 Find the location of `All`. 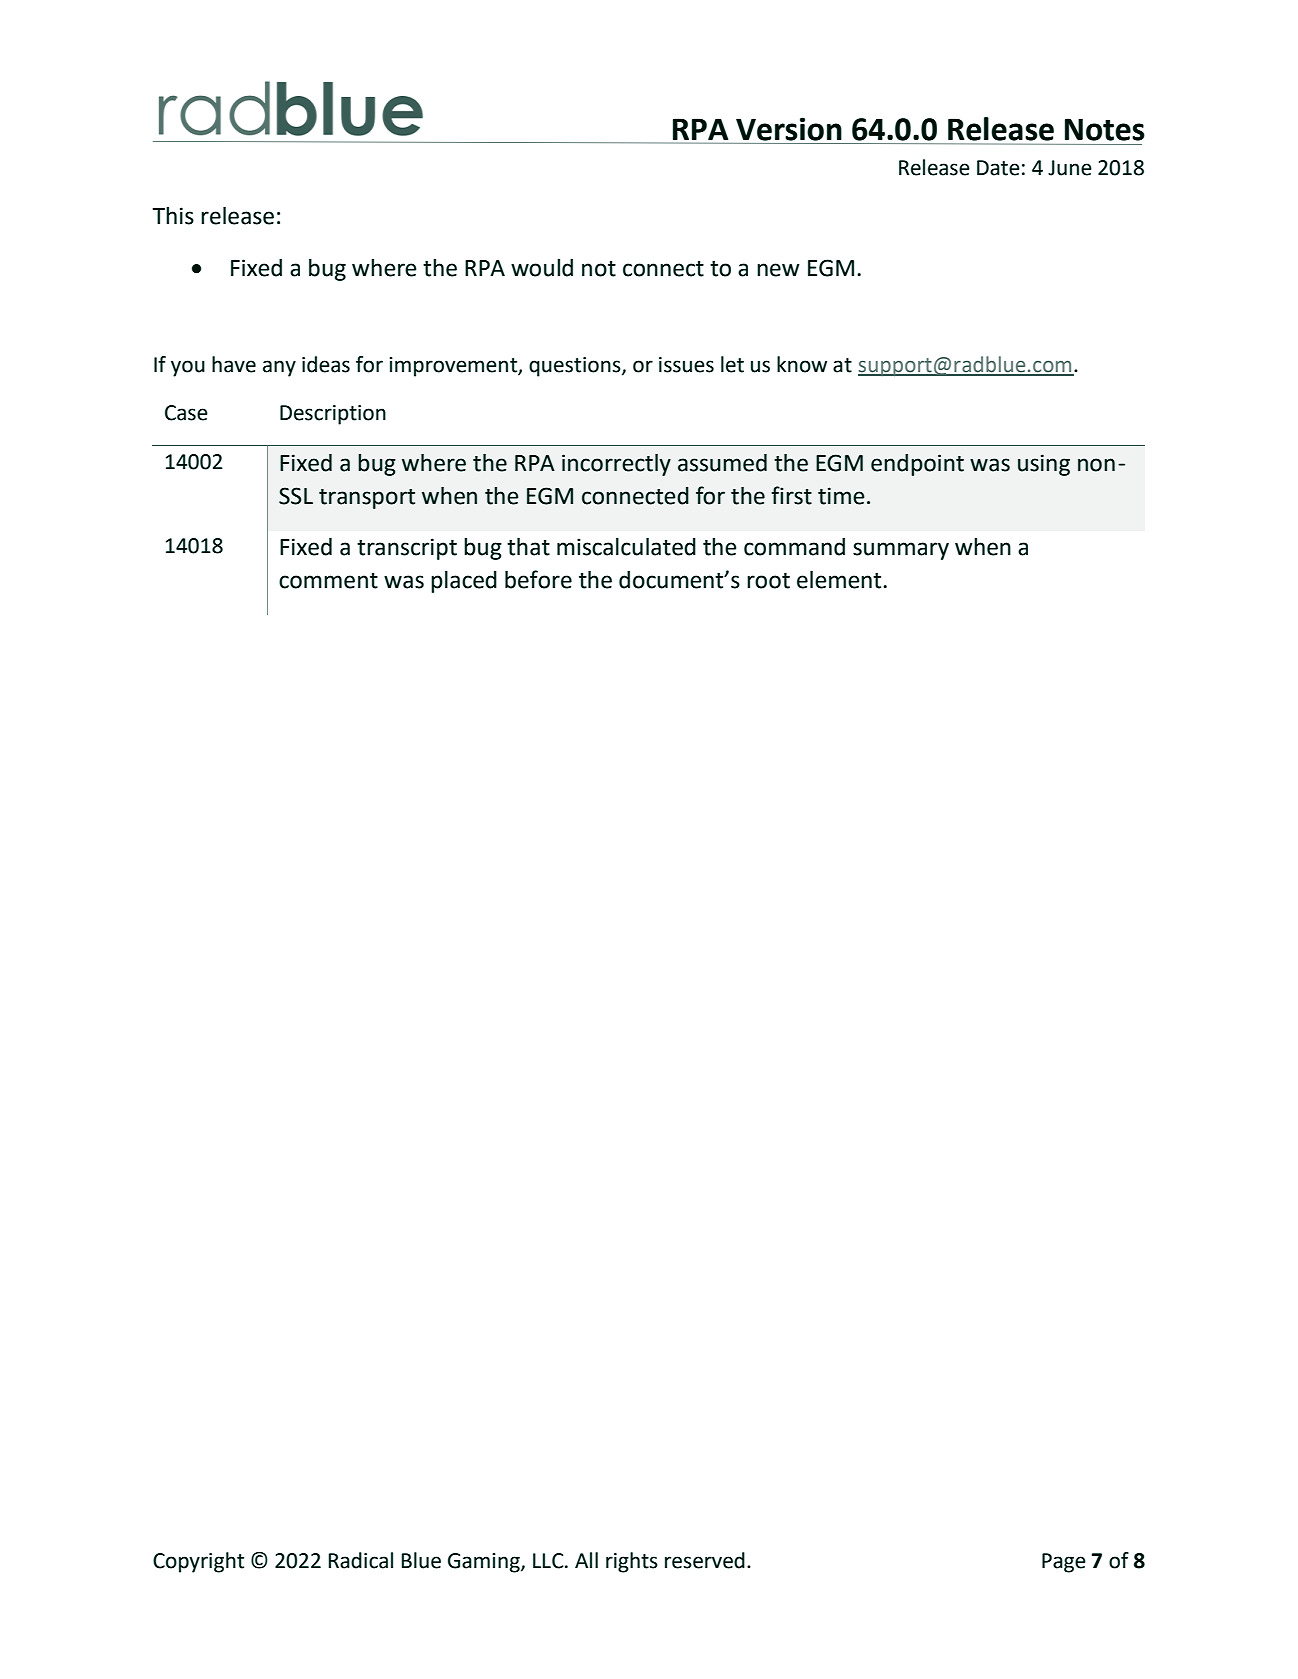

All is located at coordinates (586, 1560).
